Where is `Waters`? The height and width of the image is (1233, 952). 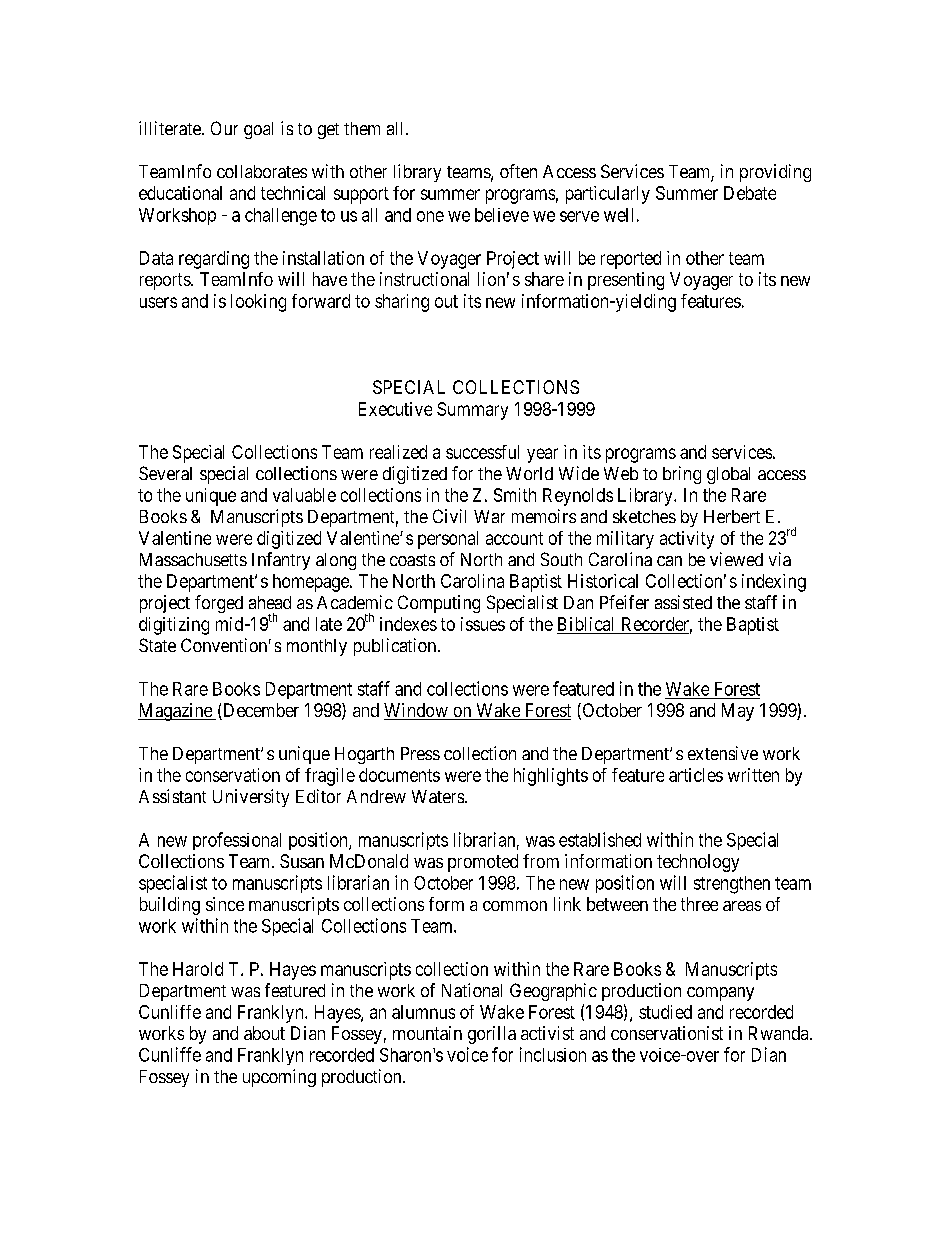
Waters is located at coordinates (438, 796).
